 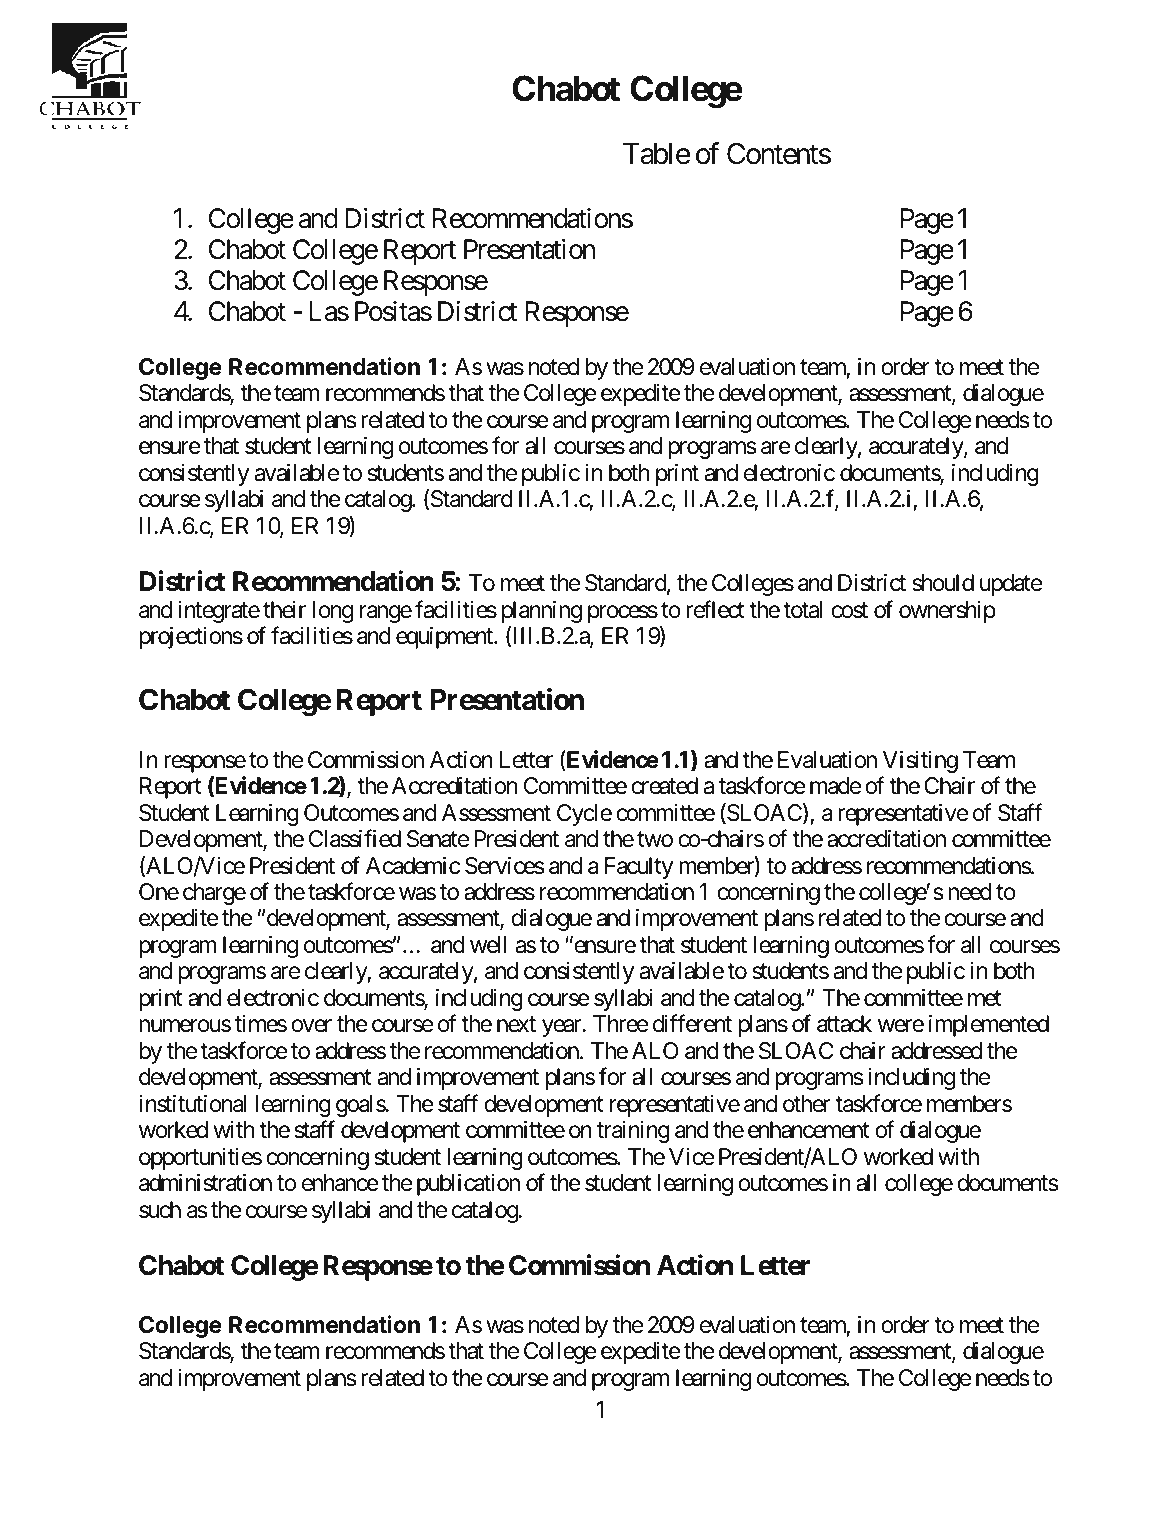 I want to click on cost, so click(x=849, y=610).
